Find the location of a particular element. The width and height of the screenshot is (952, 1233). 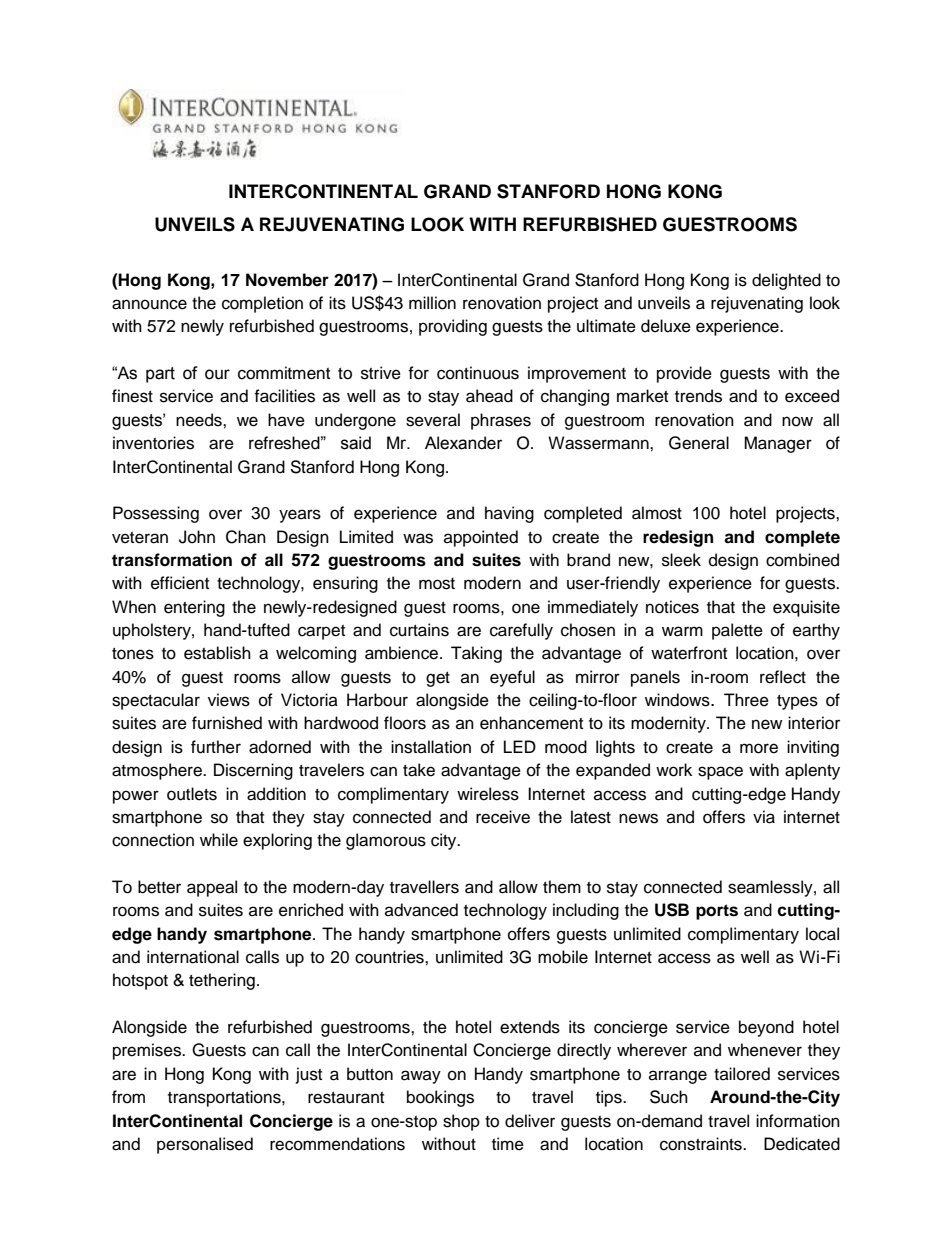

transportations is located at coordinates (225, 1098).
